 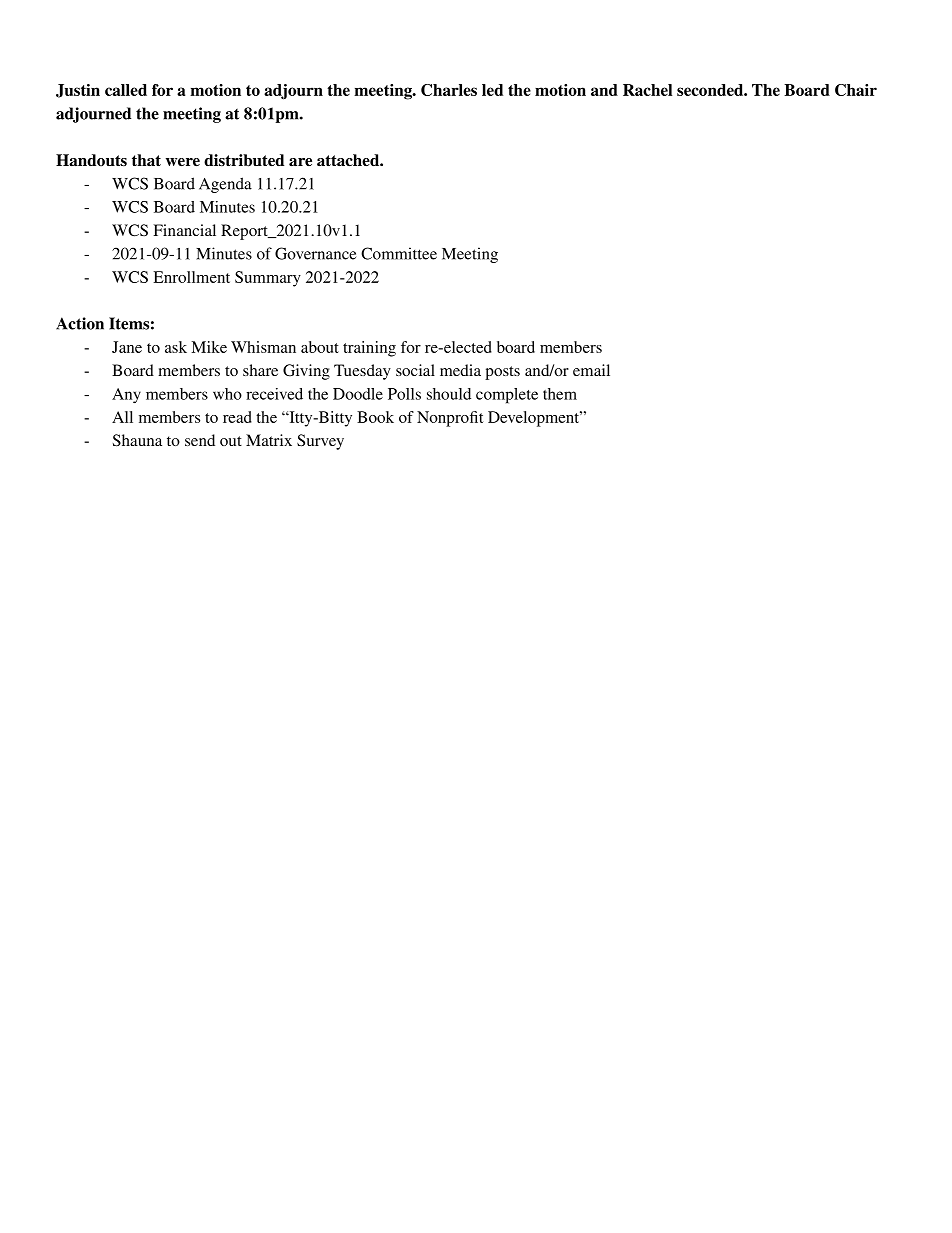 What do you see at coordinates (856, 90) in the document?
I see `Chair` at bounding box center [856, 90].
